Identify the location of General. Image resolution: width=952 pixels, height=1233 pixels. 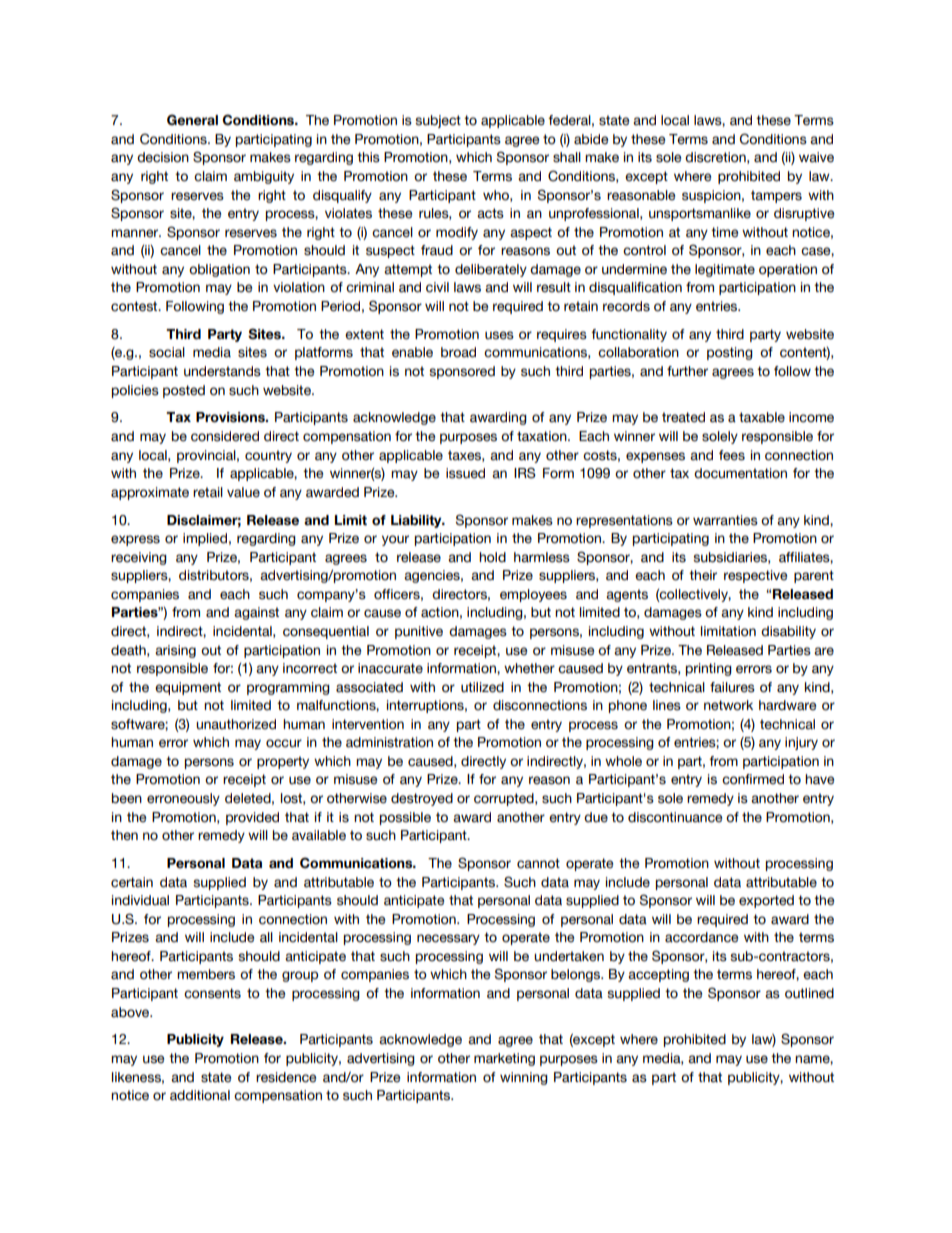
(192, 120).
